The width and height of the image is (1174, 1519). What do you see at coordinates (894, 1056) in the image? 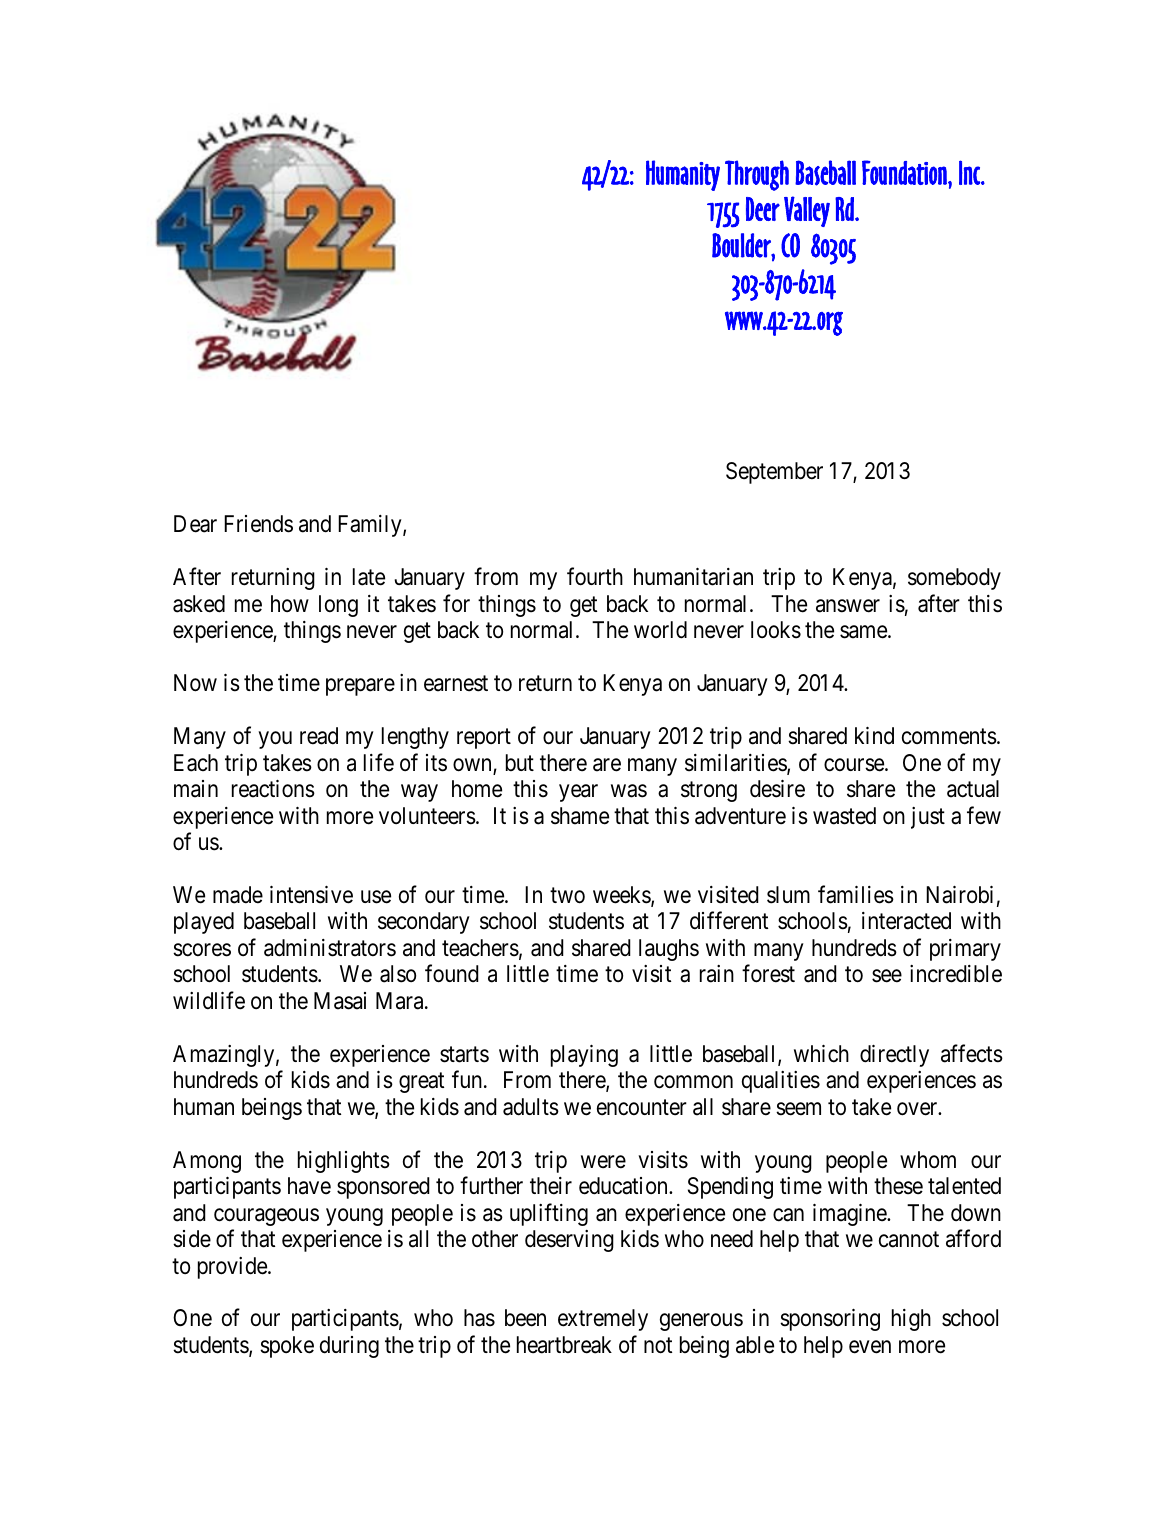
I see `directly` at bounding box center [894, 1056].
